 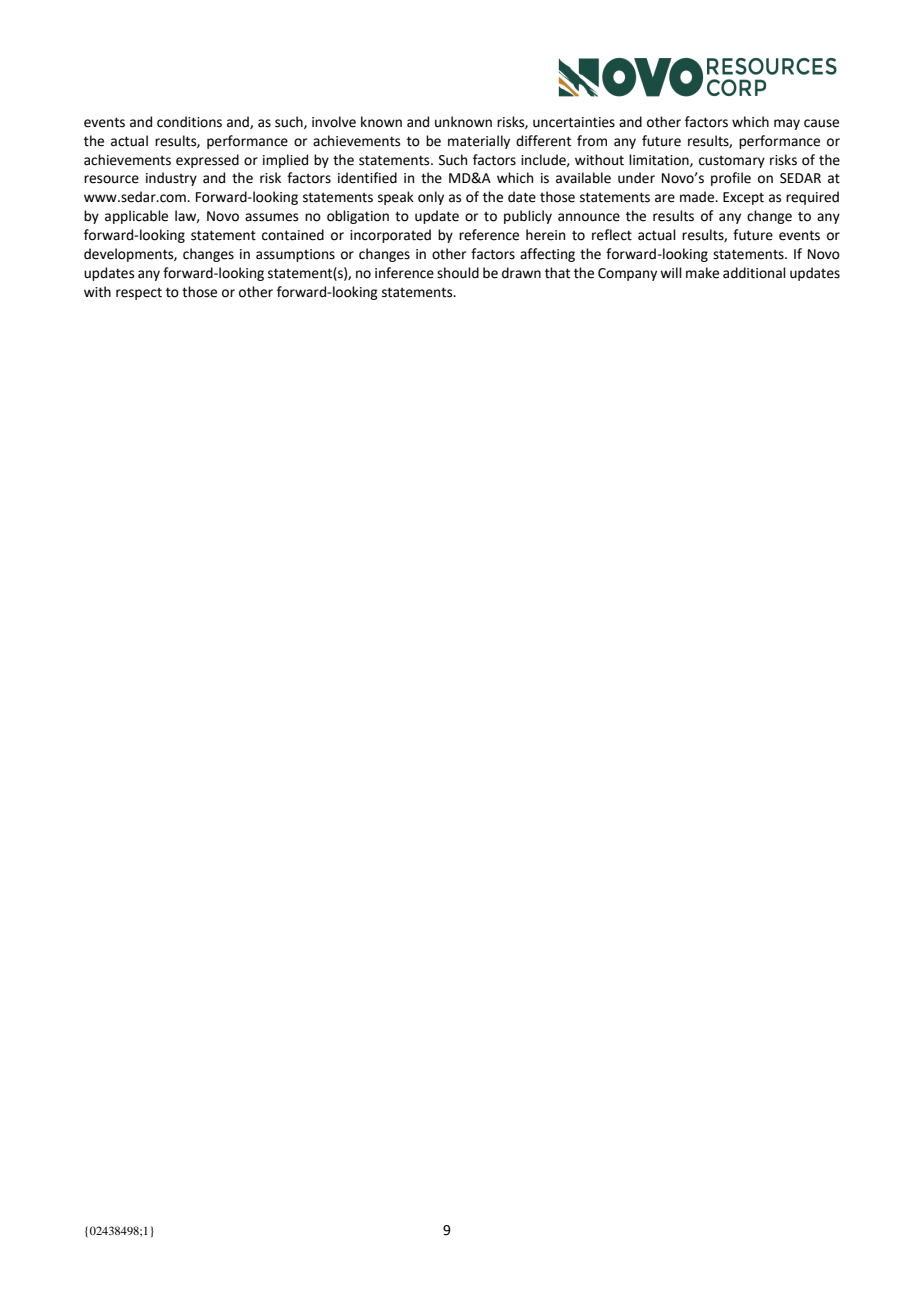 I want to click on industry, so click(x=171, y=179).
